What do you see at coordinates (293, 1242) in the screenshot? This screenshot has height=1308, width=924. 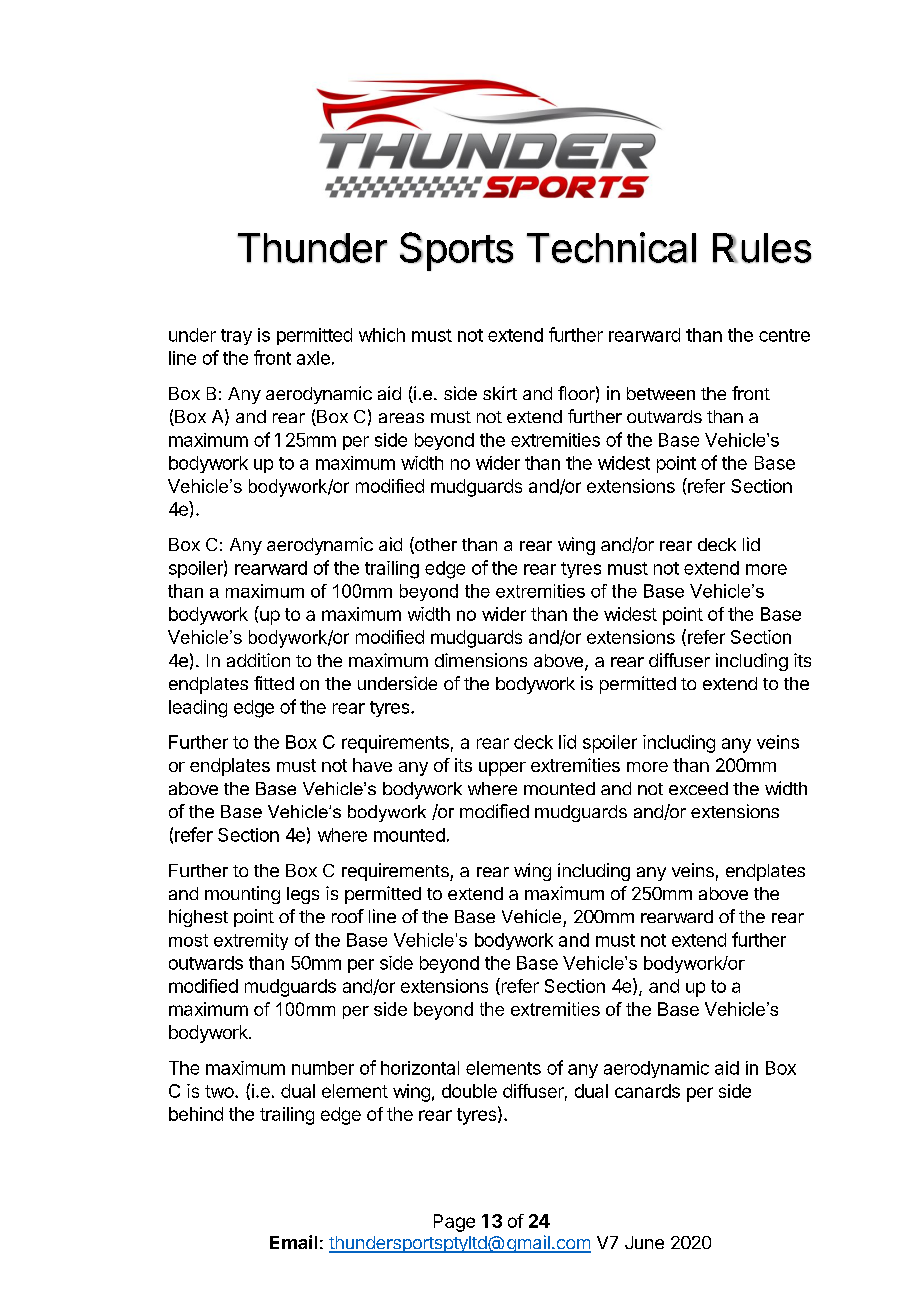 I see `Email` at bounding box center [293, 1242].
